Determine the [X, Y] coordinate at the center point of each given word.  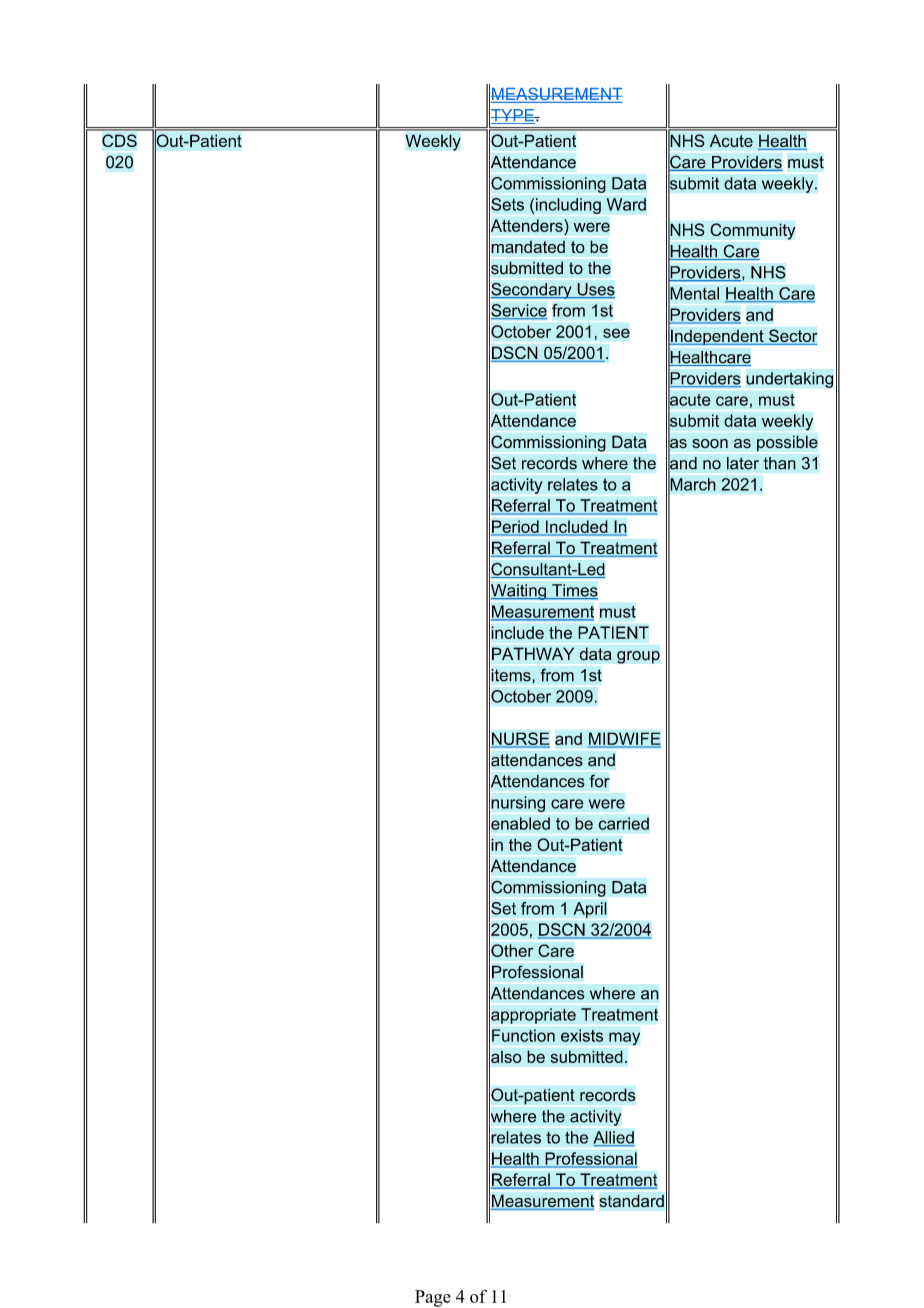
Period [516, 527]
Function [523, 1035]
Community [753, 231]
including [568, 206]
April [590, 910]
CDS [119, 140]
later [743, 463]
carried [623, 823]
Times [574, 591]
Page [433, 1298]
